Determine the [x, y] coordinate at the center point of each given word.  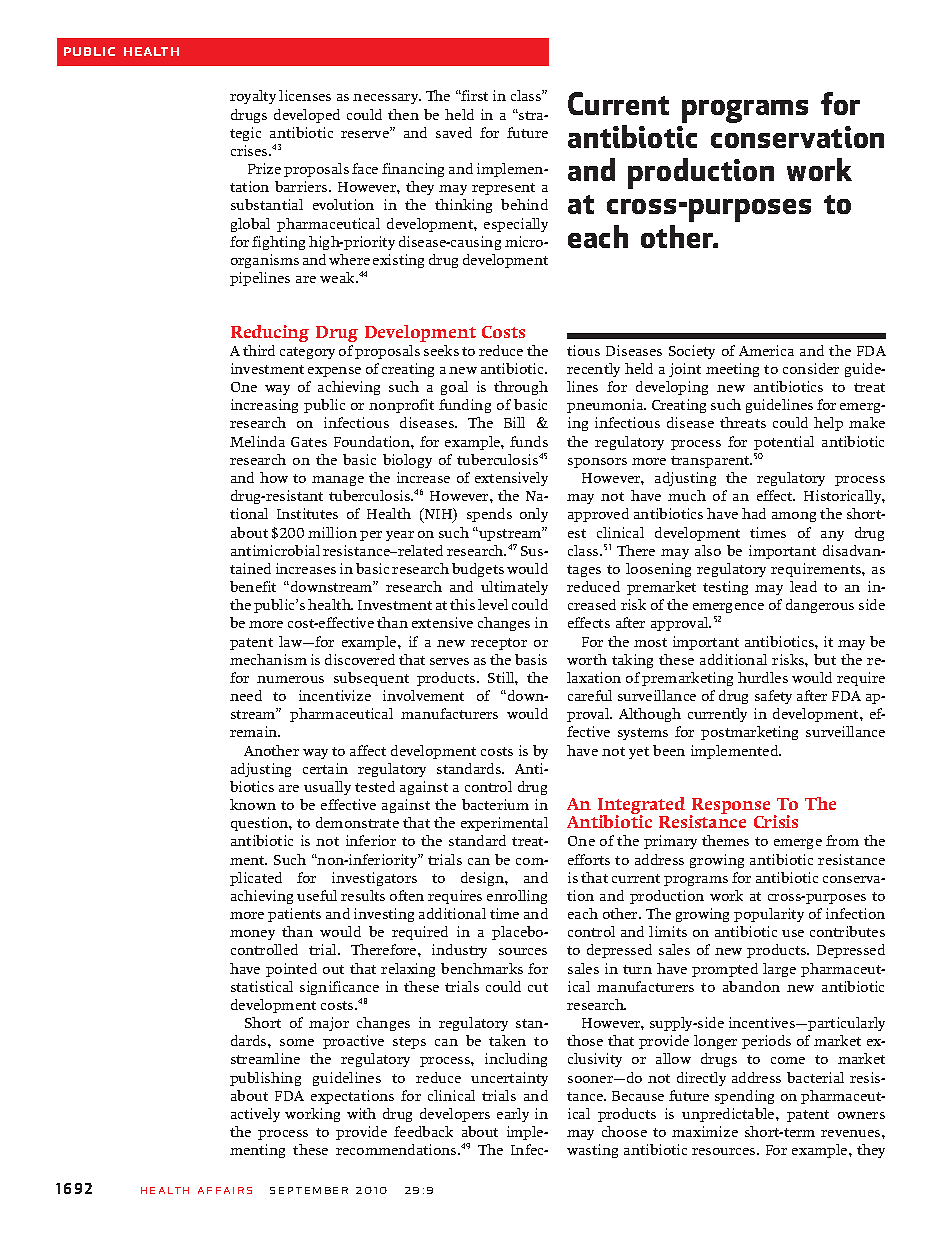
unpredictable [729, 1115]
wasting [592, 1151]
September [309, 1190]
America [766, 350]
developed [307, 116]
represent [503, 189]
